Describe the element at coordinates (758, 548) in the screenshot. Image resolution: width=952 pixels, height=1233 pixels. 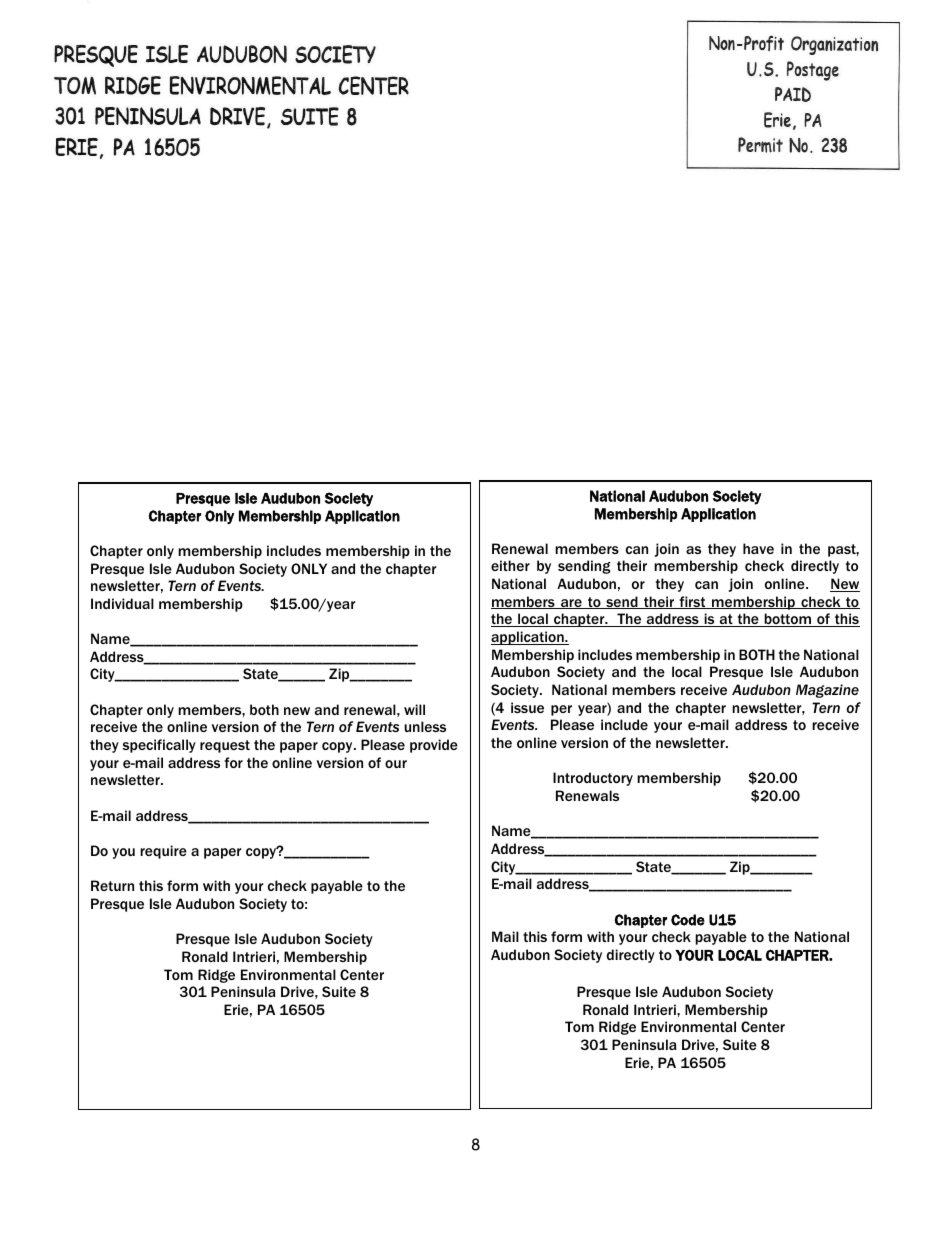
I see `have` at that location.
